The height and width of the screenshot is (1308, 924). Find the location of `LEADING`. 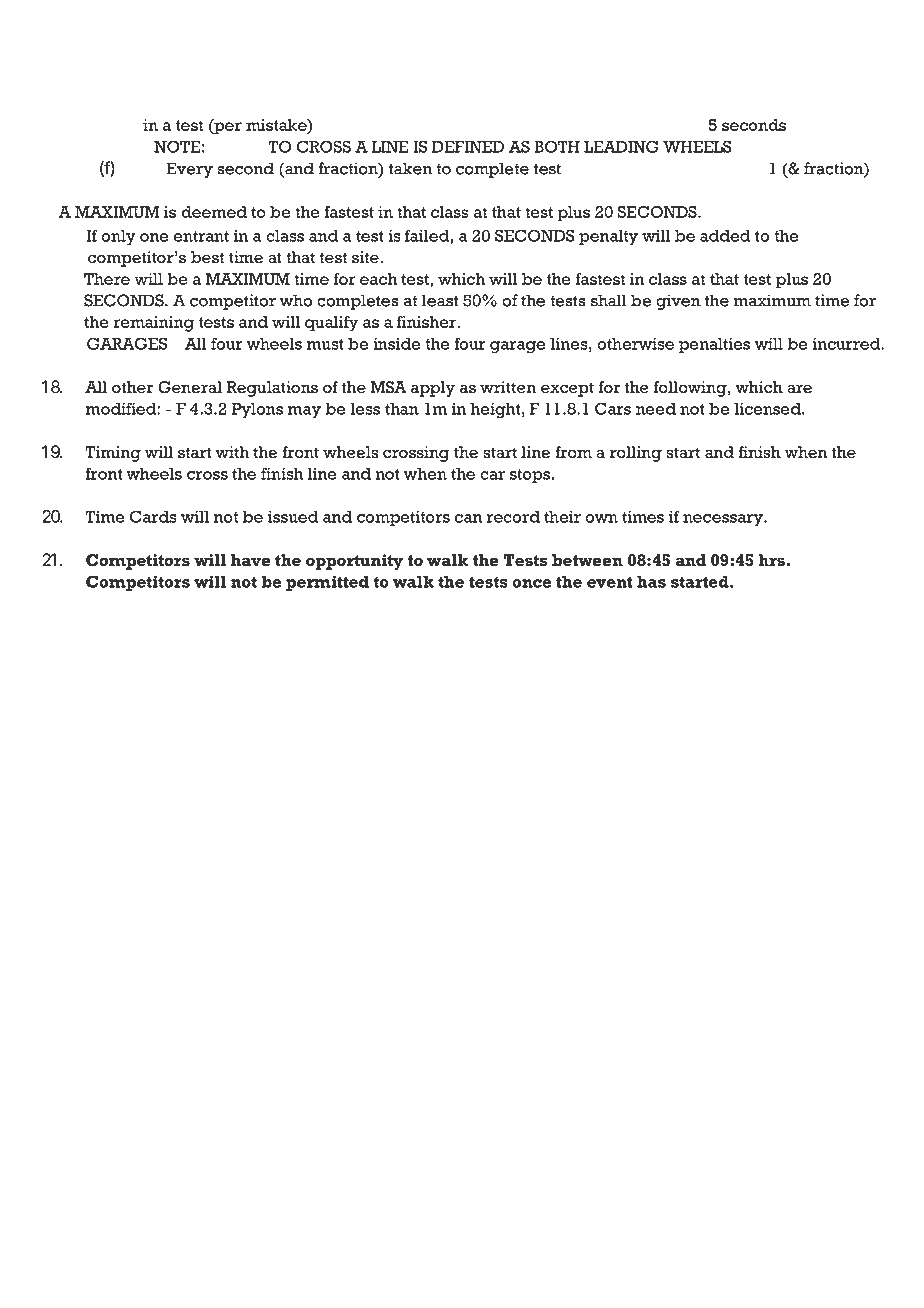

LEADING is located at coordinates (621, 146).
